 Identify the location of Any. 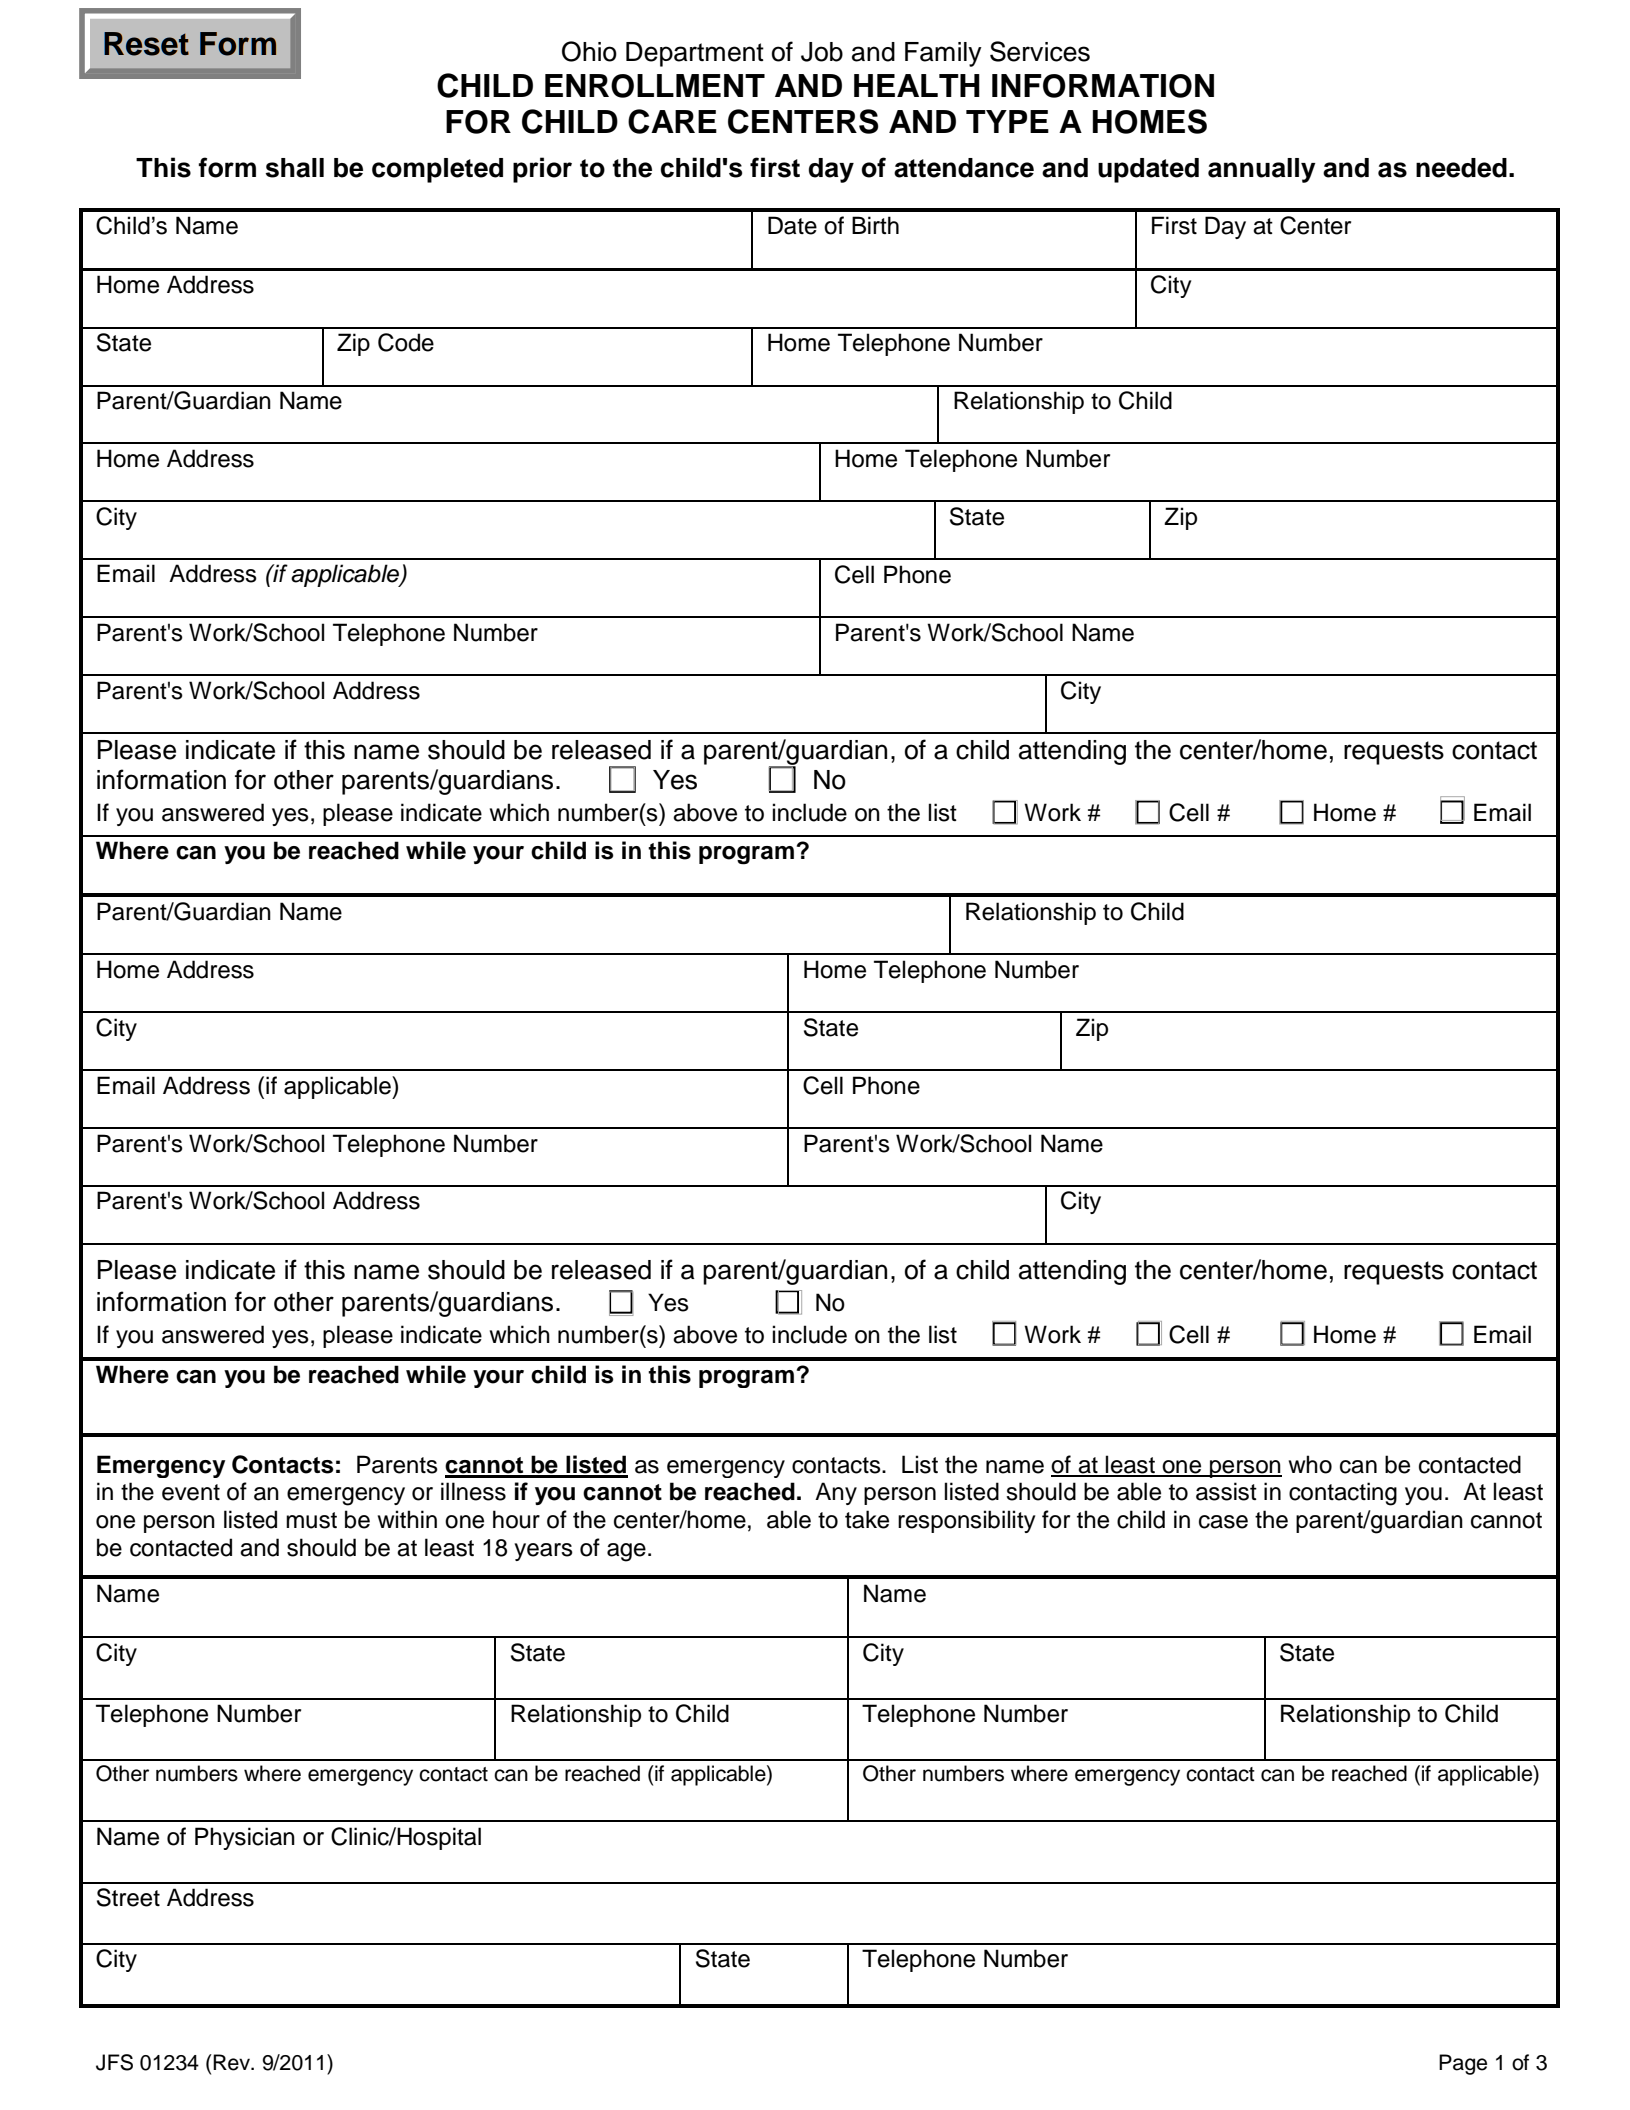
(836, 1493).
